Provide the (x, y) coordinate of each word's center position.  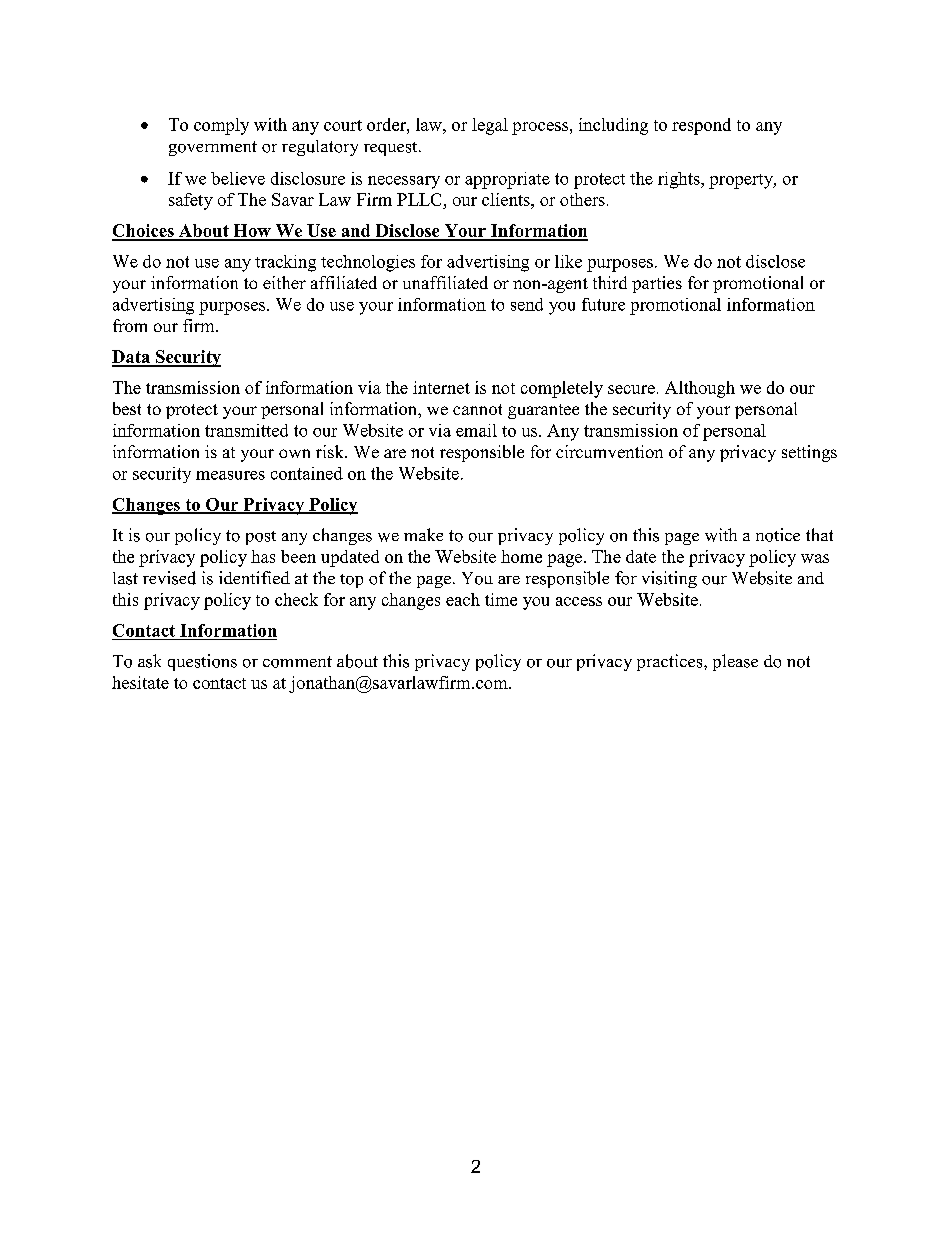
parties (657, 284)
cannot (477, 409)
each (463, 599)
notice (778, 535)
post (261, 538)
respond (701, 126)
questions (202, 662)
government (213, 148)
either (284, 282)
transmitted (246, 430)
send (527, 304)
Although (700, 389)
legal (490, 126)
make (423, 534)
